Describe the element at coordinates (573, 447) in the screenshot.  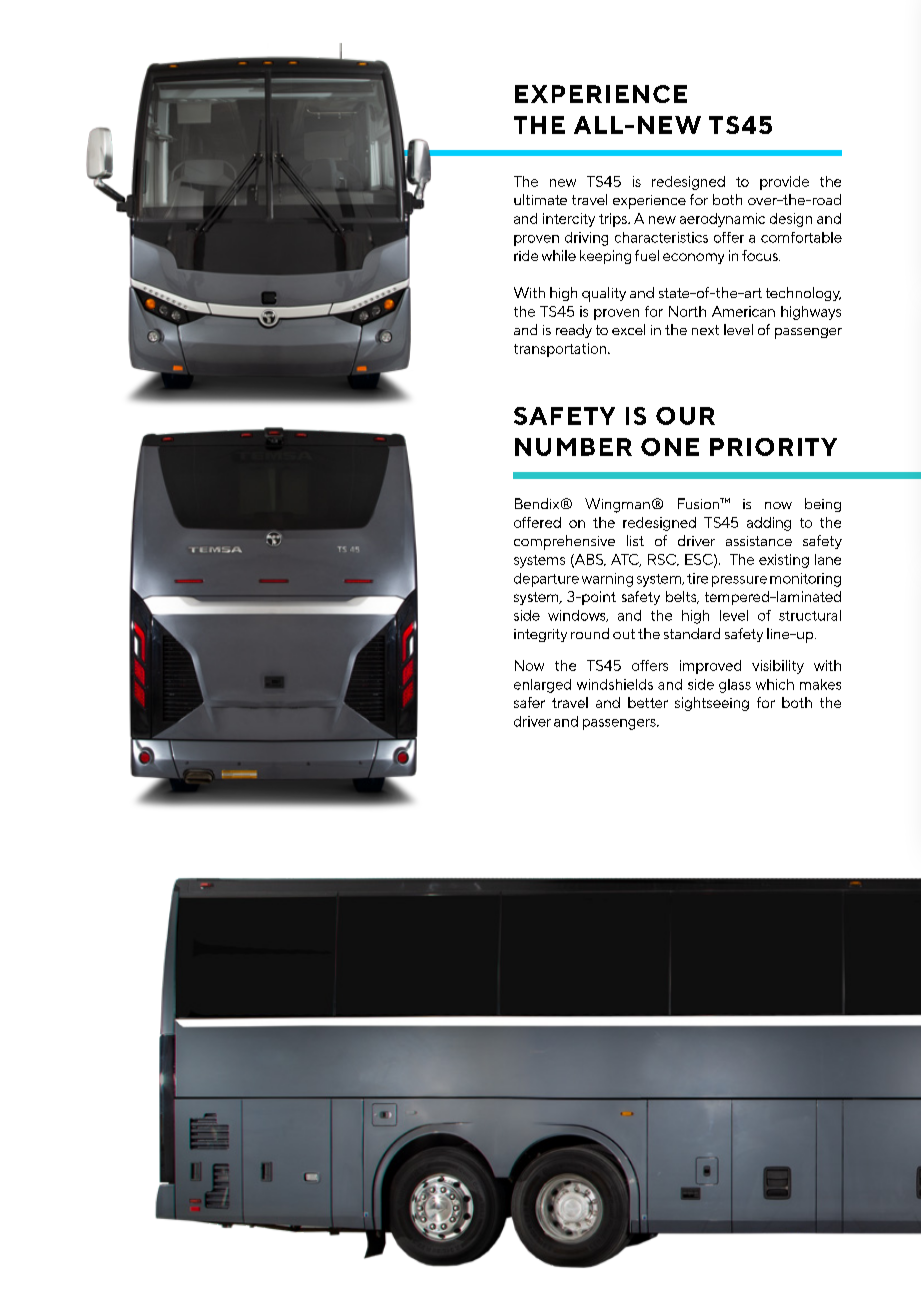
I see `NUMBER` at that location.
